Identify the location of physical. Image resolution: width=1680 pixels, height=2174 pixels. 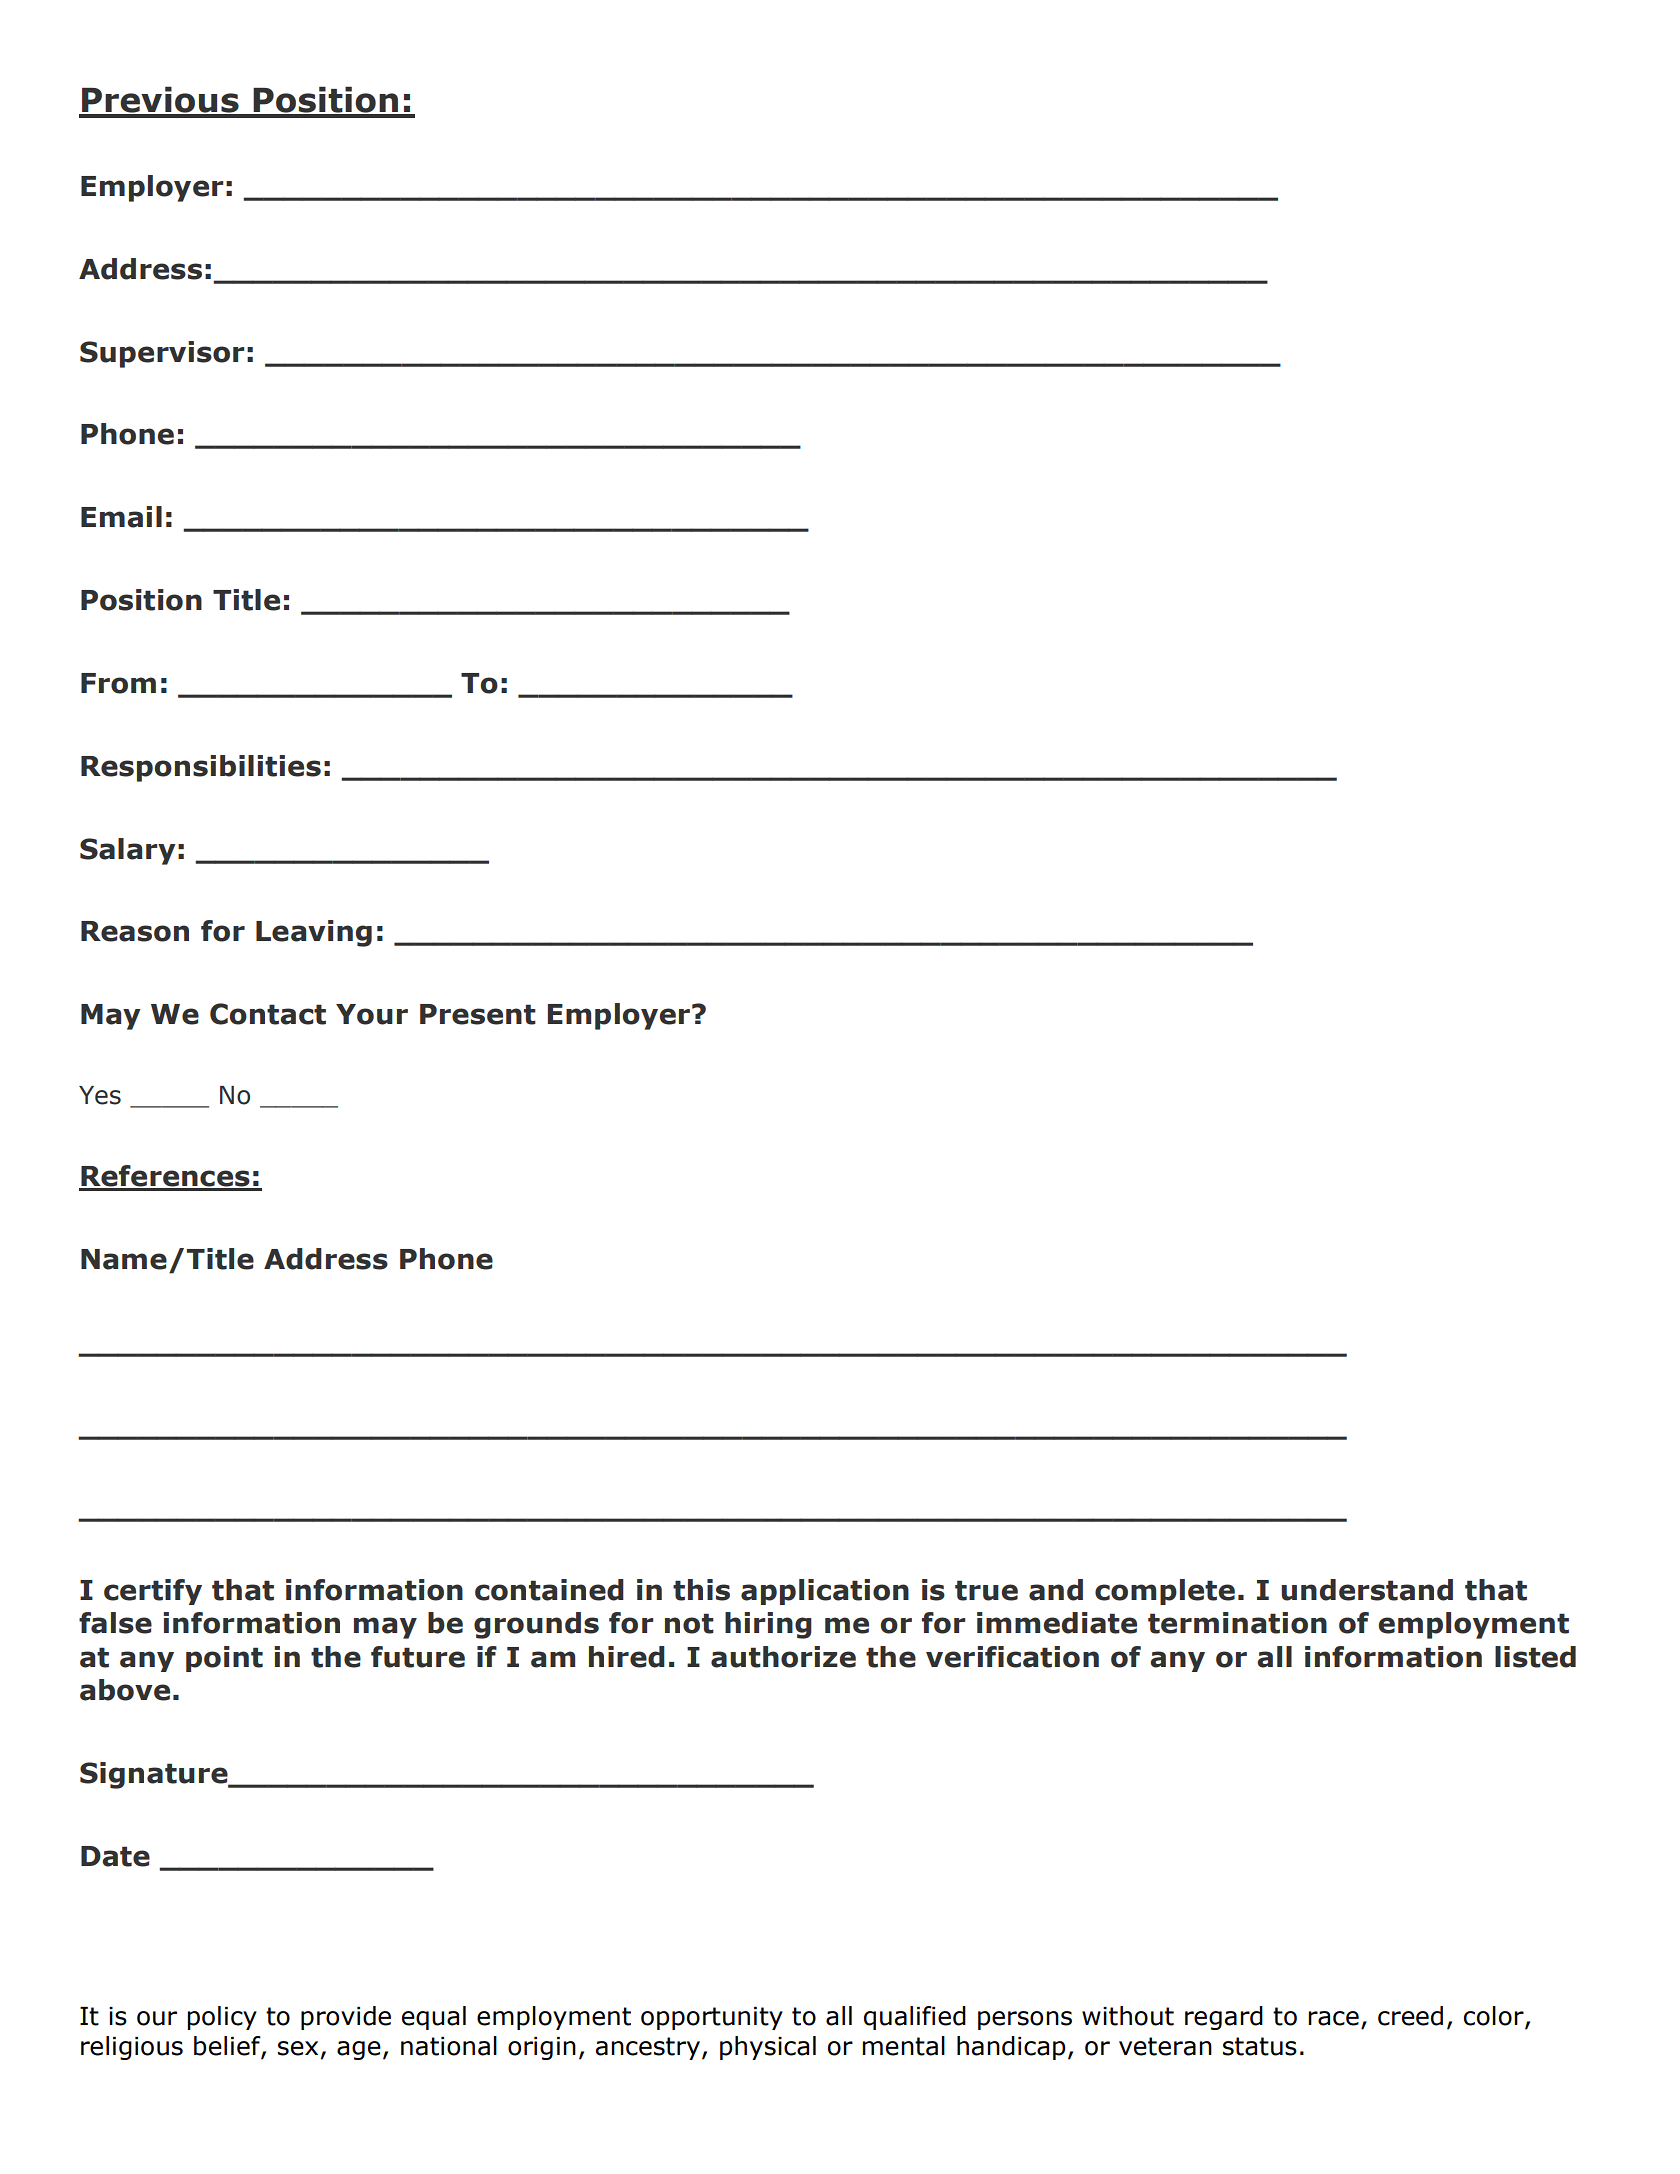
(768, 2048).
